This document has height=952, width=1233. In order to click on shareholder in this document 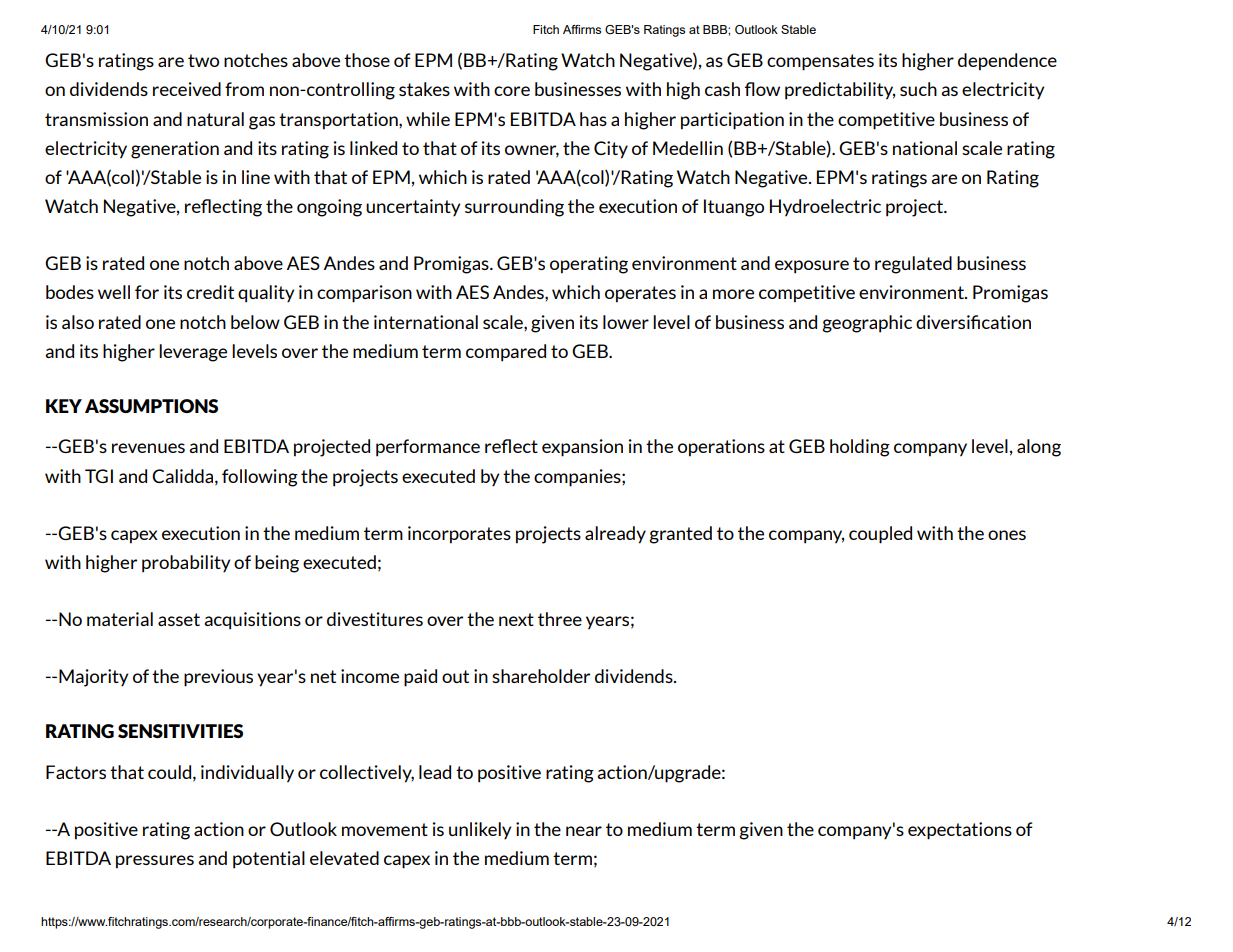, I will do `click(541, 676)`.
